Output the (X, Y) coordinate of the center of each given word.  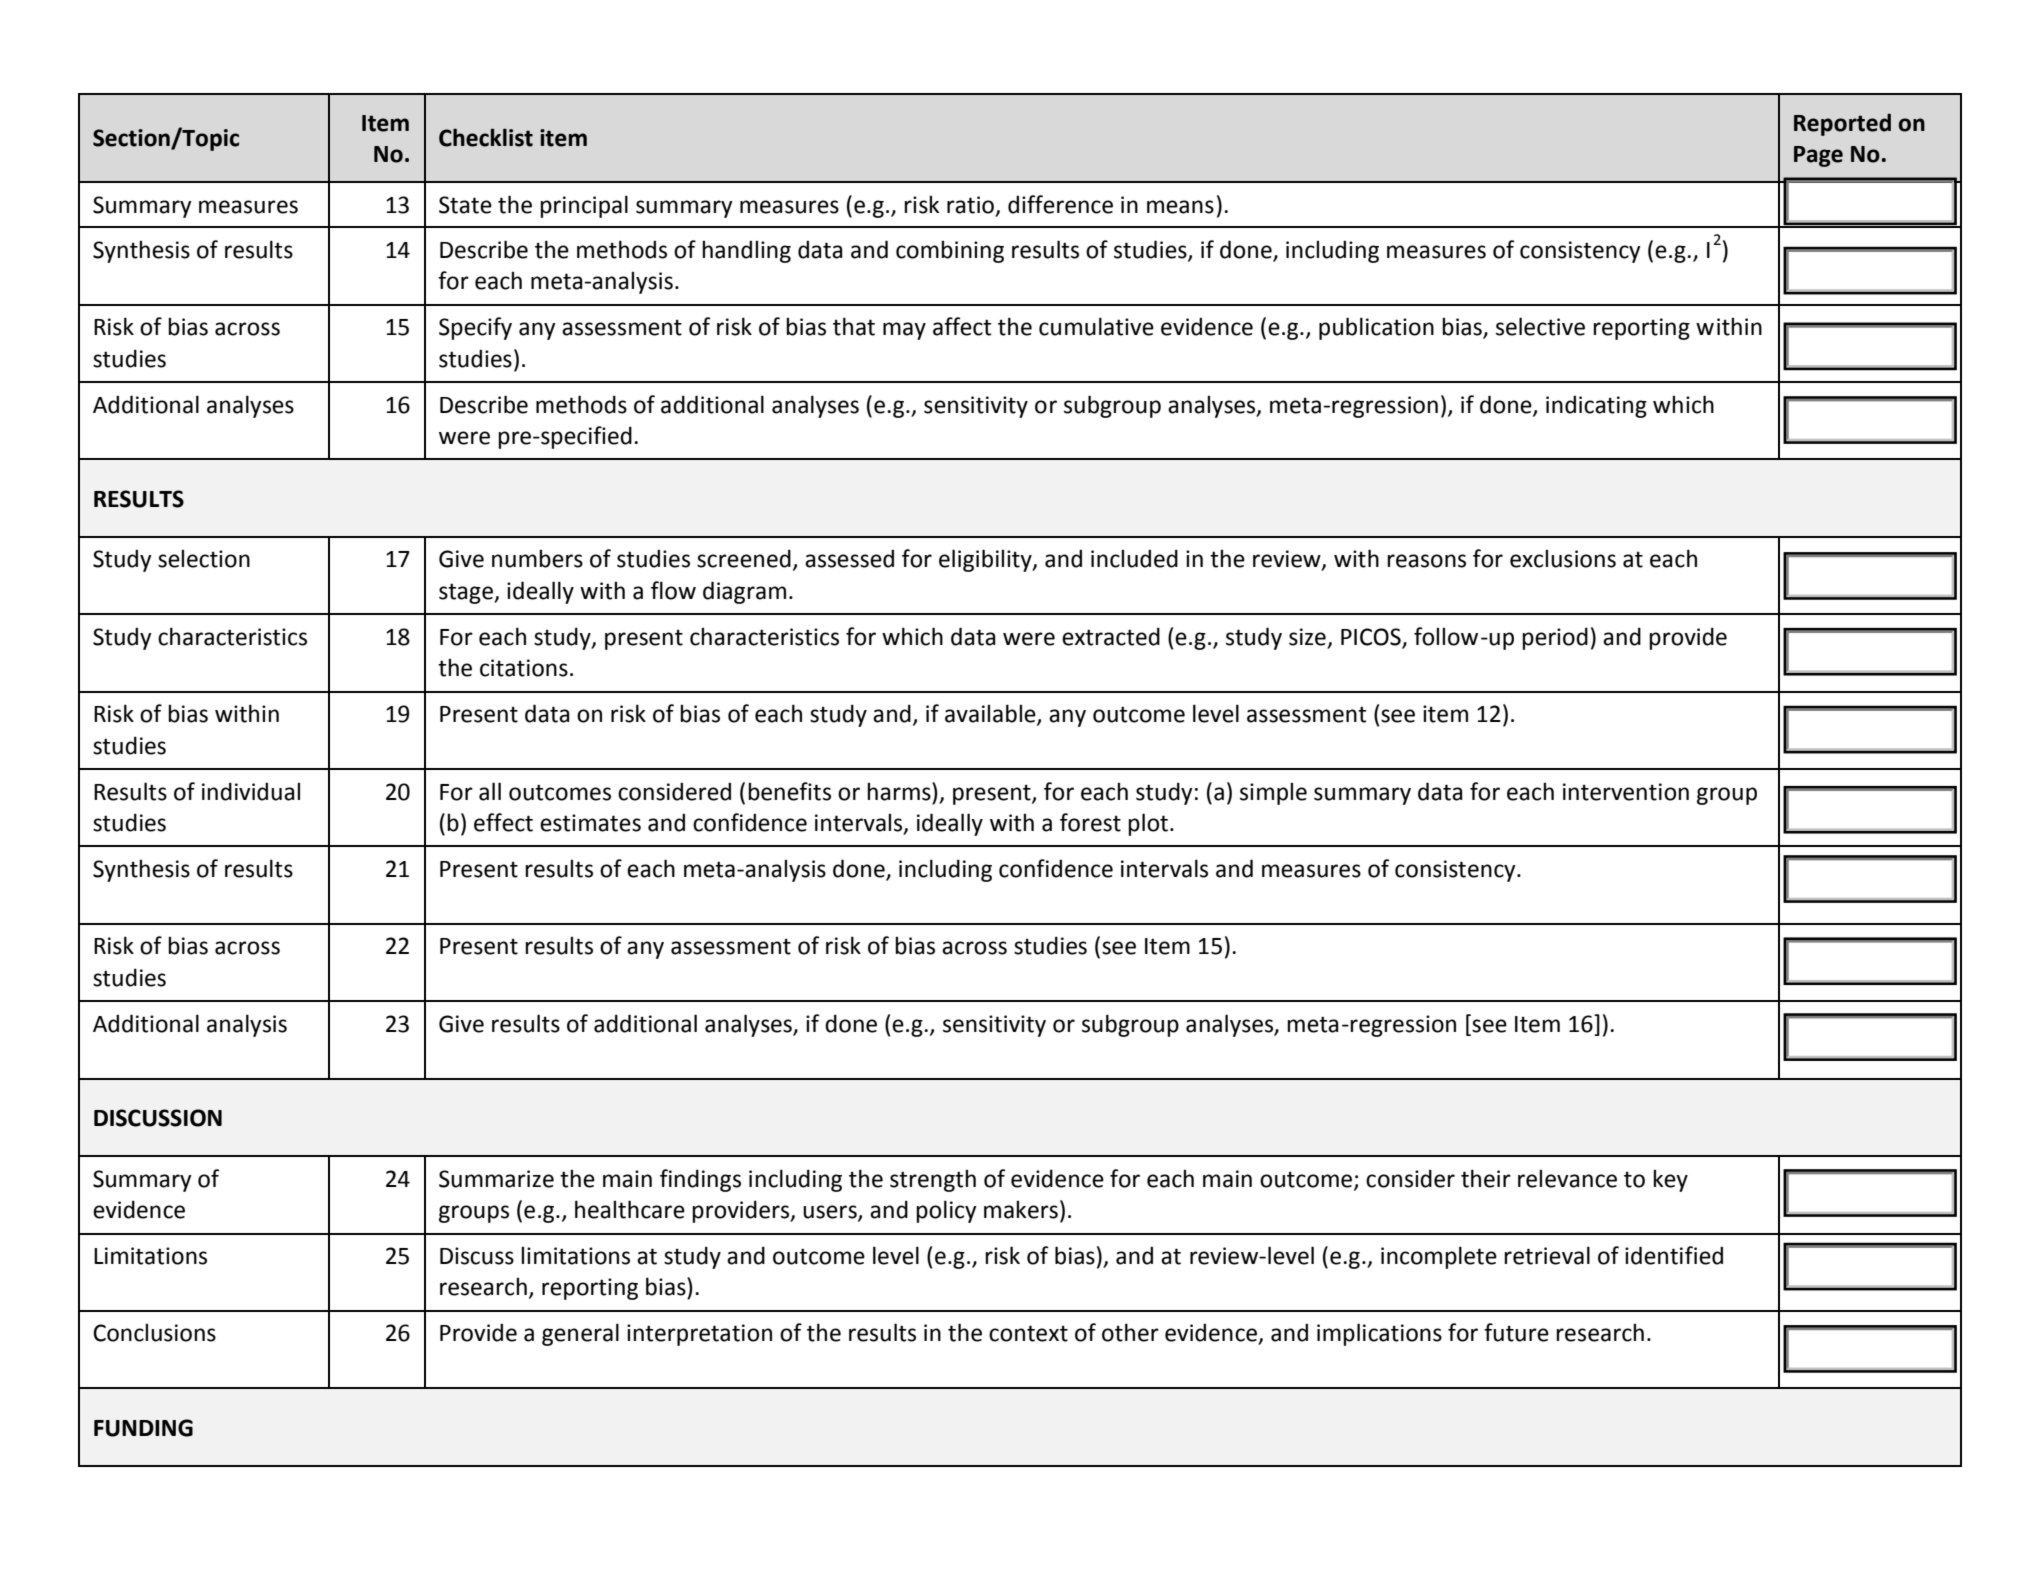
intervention (1626, 792)
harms (900, 791)
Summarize (496, 1179)
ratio (972, 205)
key (1670, 1180)
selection (204, 558)
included (1134, 558)
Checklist (486, 137)
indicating (1596, 406)
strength (933, 1180)
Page (1818, 156)
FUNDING (143, 1428)
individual (251, 791)
